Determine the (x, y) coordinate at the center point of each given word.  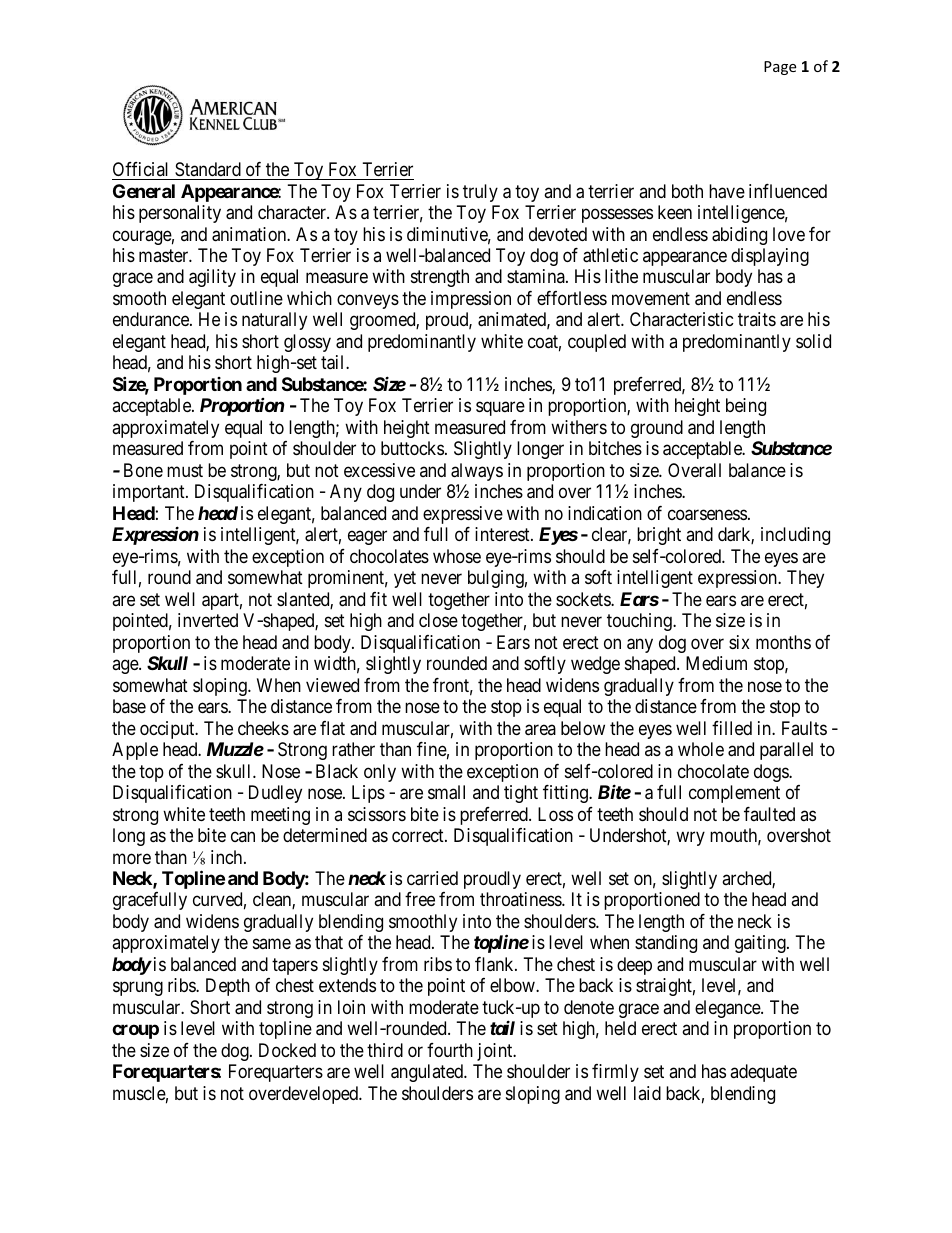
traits (757, 319)
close (438, 620)
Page (780, 68)
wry (690, 839)
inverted (208, 620)
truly (480, 193)
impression (471, 300)
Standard (208, 169)
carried (432, 878)
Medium (716, 663)
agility (212, 278)
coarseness (707, 515)
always (477, 472)
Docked (287, 1050)
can (243, 837)
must (185, 470)
